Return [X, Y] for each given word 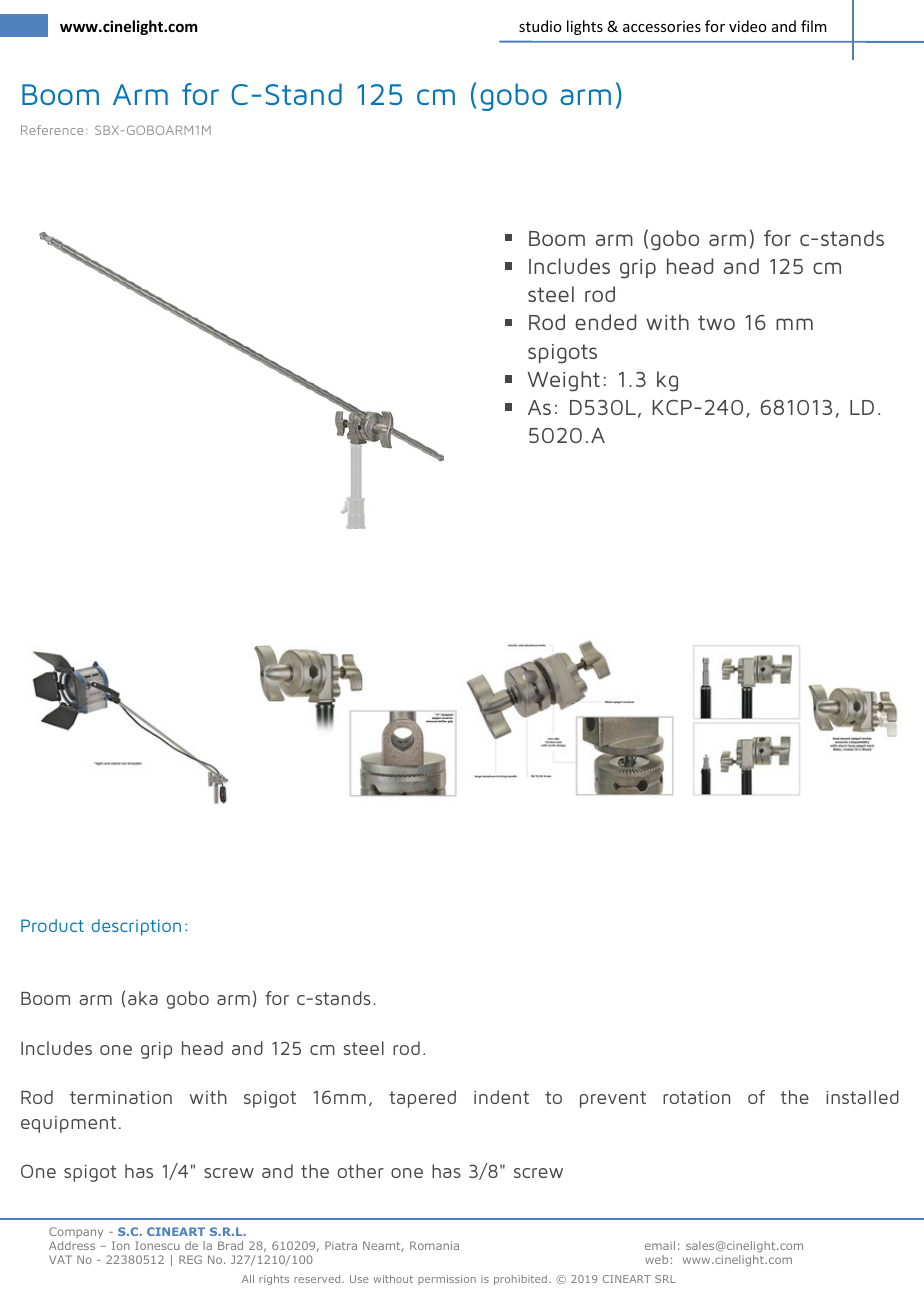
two [716, 322]
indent [501, 1097]
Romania [434, 1245]
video [748, 26]
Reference [52, 130]
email [660, 1245]
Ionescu [157, 1245]
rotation [696, 1097]
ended [605, 322]
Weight [563, 381]
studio [540, 26]
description [136, 927]
